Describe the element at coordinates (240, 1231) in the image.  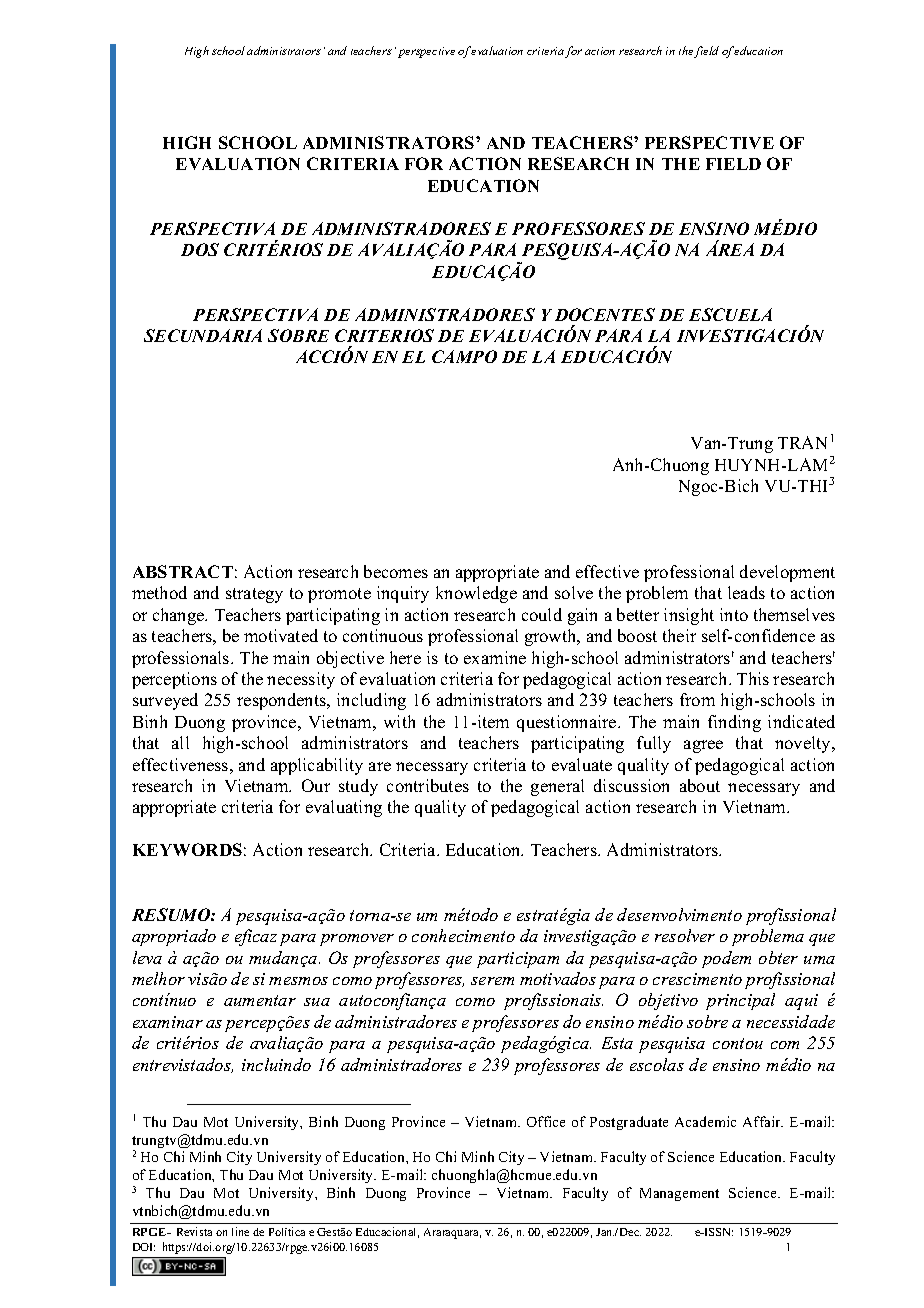
I see `line` at that location.
